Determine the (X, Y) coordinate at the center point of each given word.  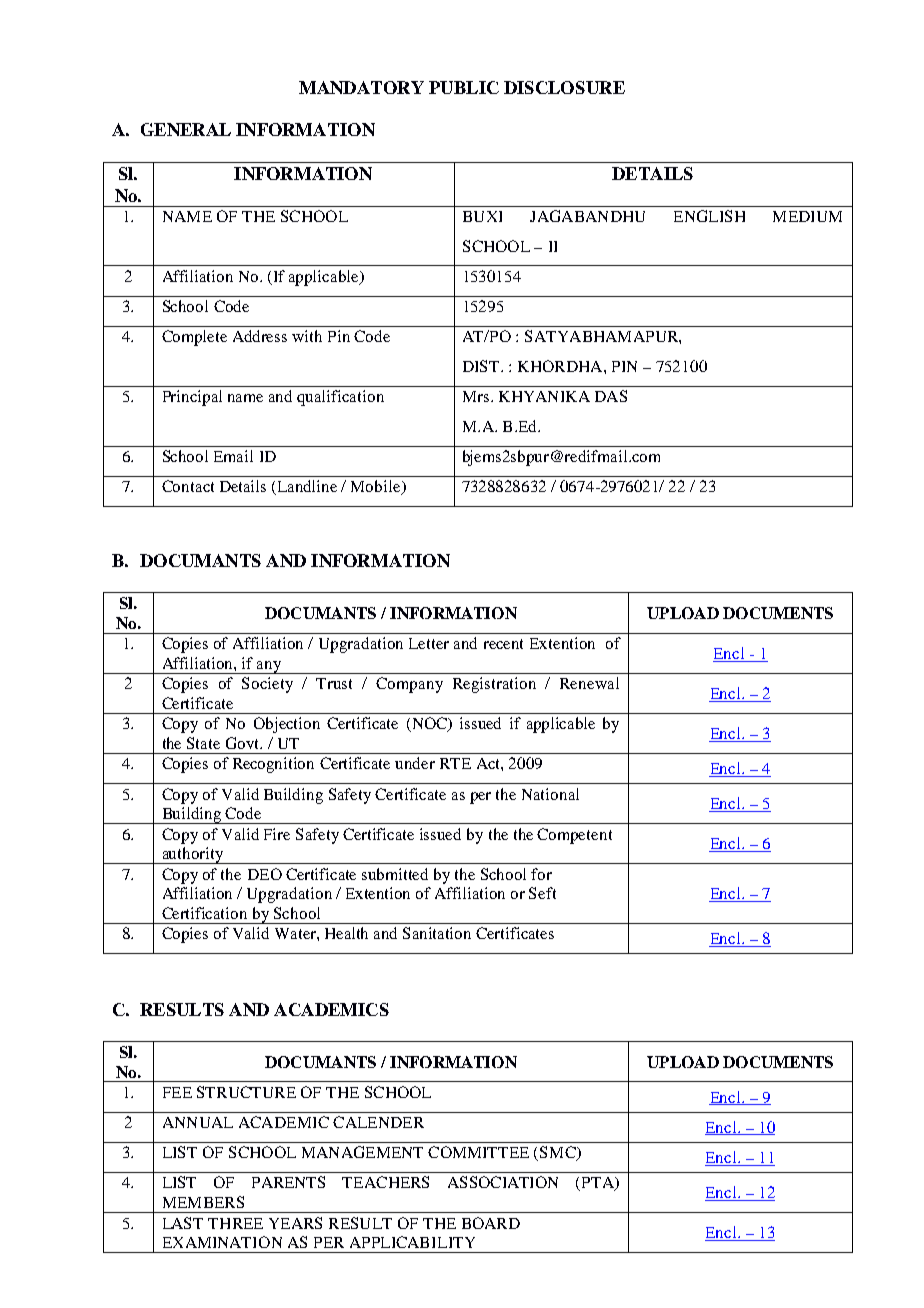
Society (267, 685)
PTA (599, 1184)
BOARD (491, 1223)
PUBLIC (464, 87)
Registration (494, 685)
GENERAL (186, 129)
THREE (235, 1223)
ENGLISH (709, 216)
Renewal (589, 683)
